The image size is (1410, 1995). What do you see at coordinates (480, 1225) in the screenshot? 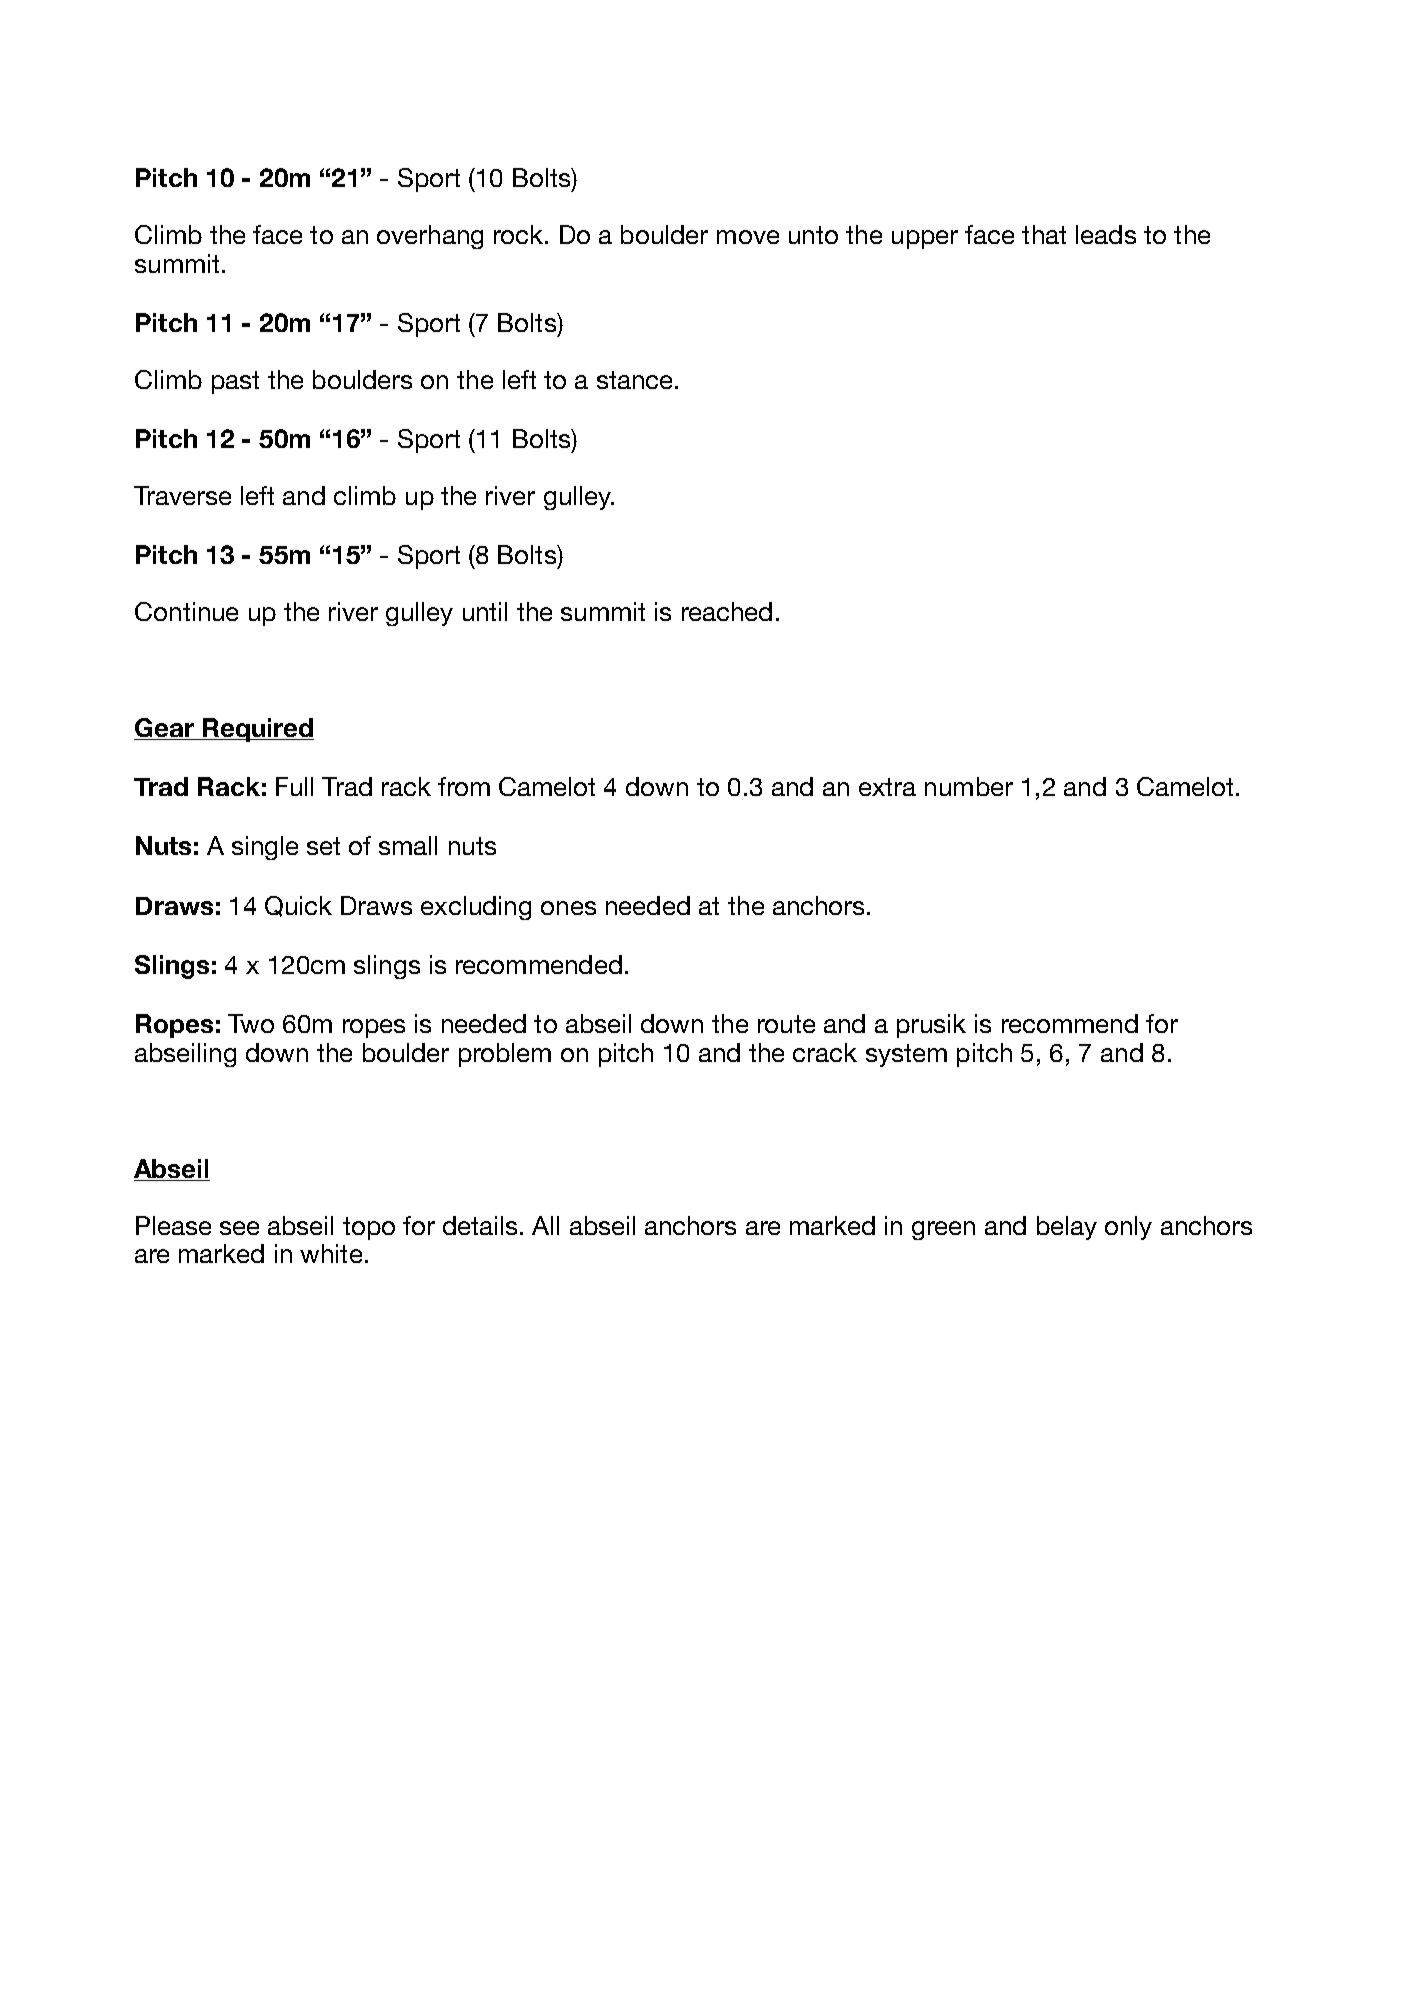
I see `details` at bounding box center [480, 1225].
